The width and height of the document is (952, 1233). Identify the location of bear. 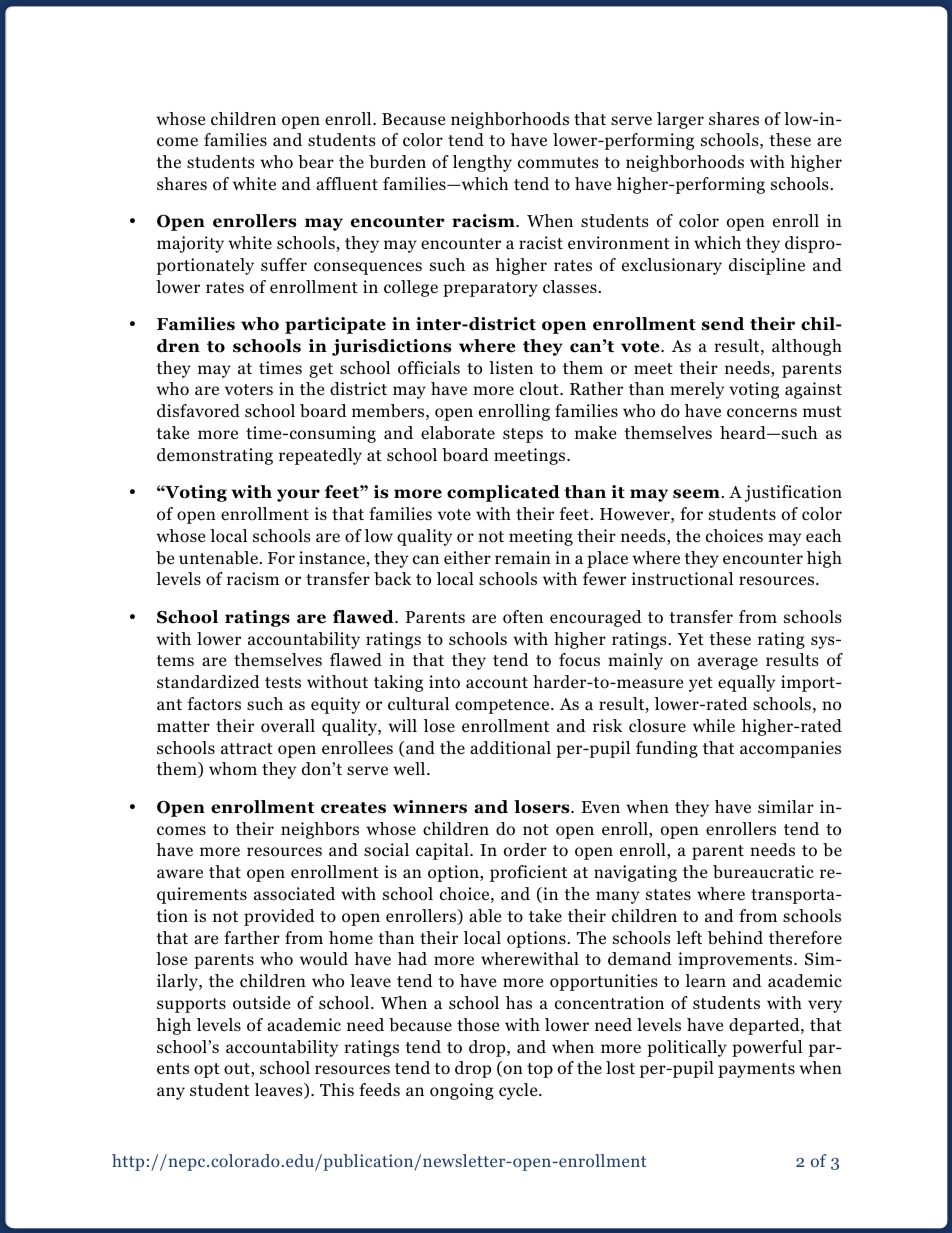
(316, 162).
